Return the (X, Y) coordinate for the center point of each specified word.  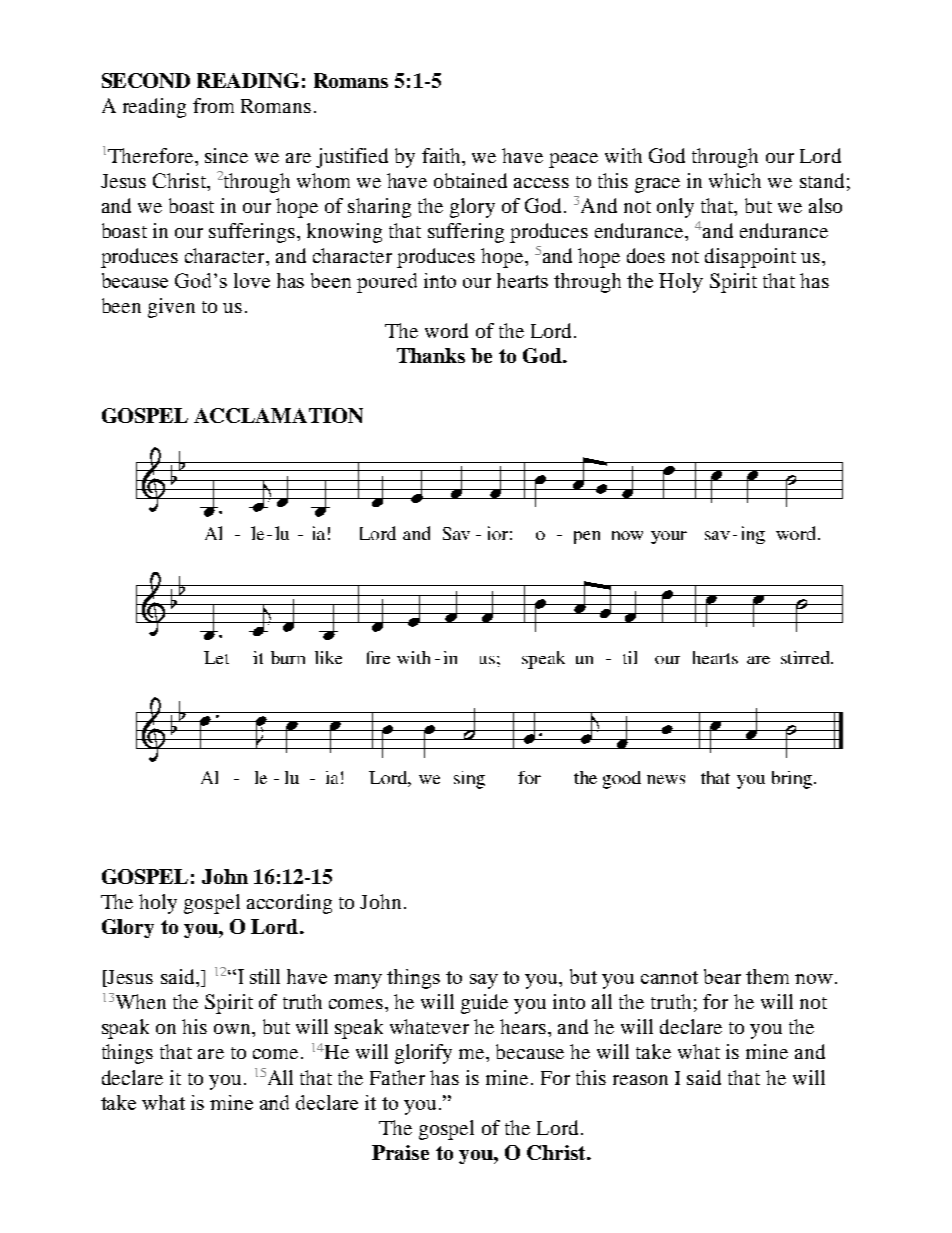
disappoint (750, 258)
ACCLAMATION (278, 415)
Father (397, 1077)
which (735, 180)
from (213, 105)
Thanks (431, 355)
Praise (400, 1152)
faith (443, 155)
